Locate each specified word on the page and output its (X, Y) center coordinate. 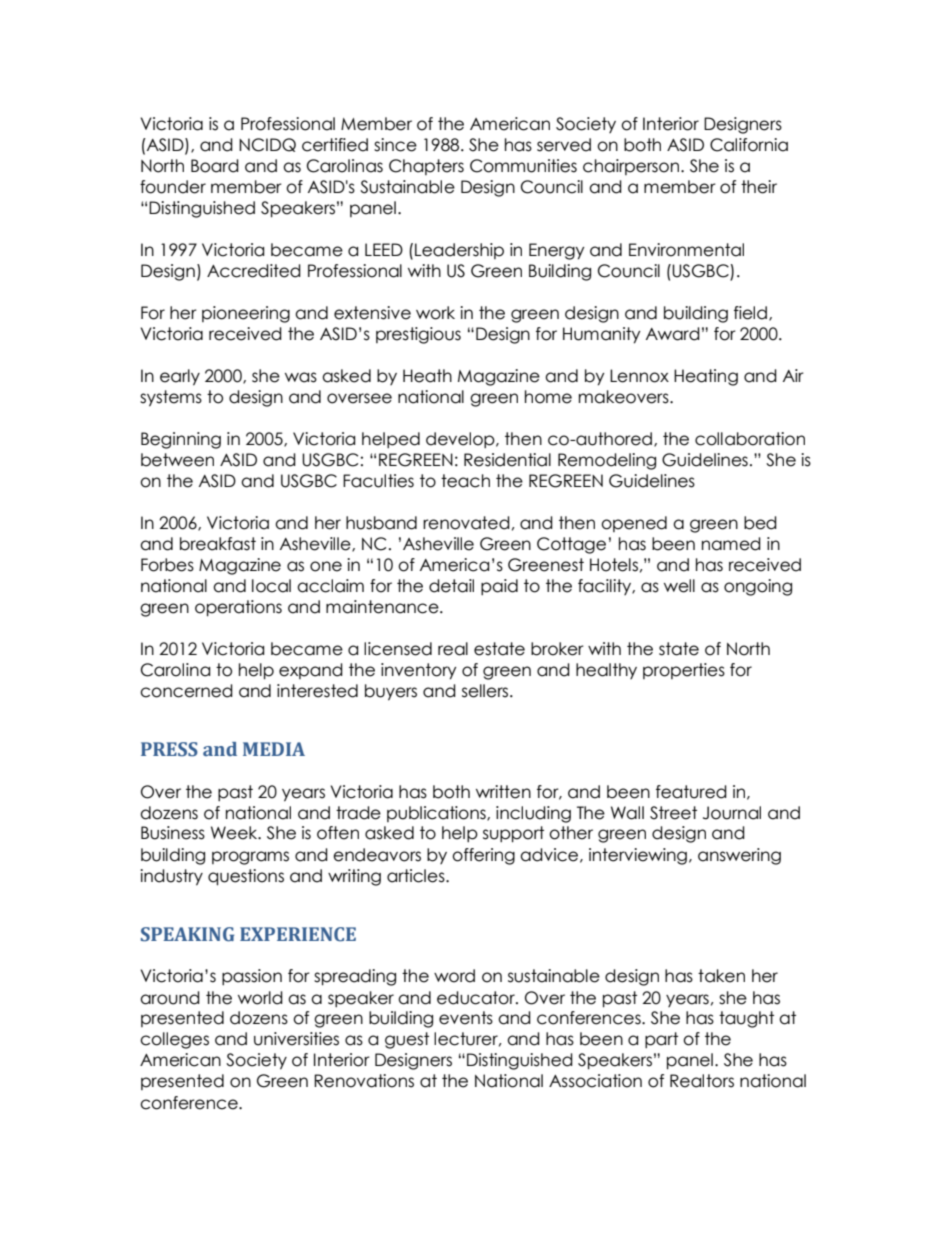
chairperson (632, 167)
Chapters (426, 167)
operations (238, 608)
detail (451, 586)
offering (483, 856)
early (180, 377)
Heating (706, 377)
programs (250, 858)
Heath (427, 376)
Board (215, 166)
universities (296, 1039)
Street (673, 813)
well (679, 586)
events (466, 1018)
